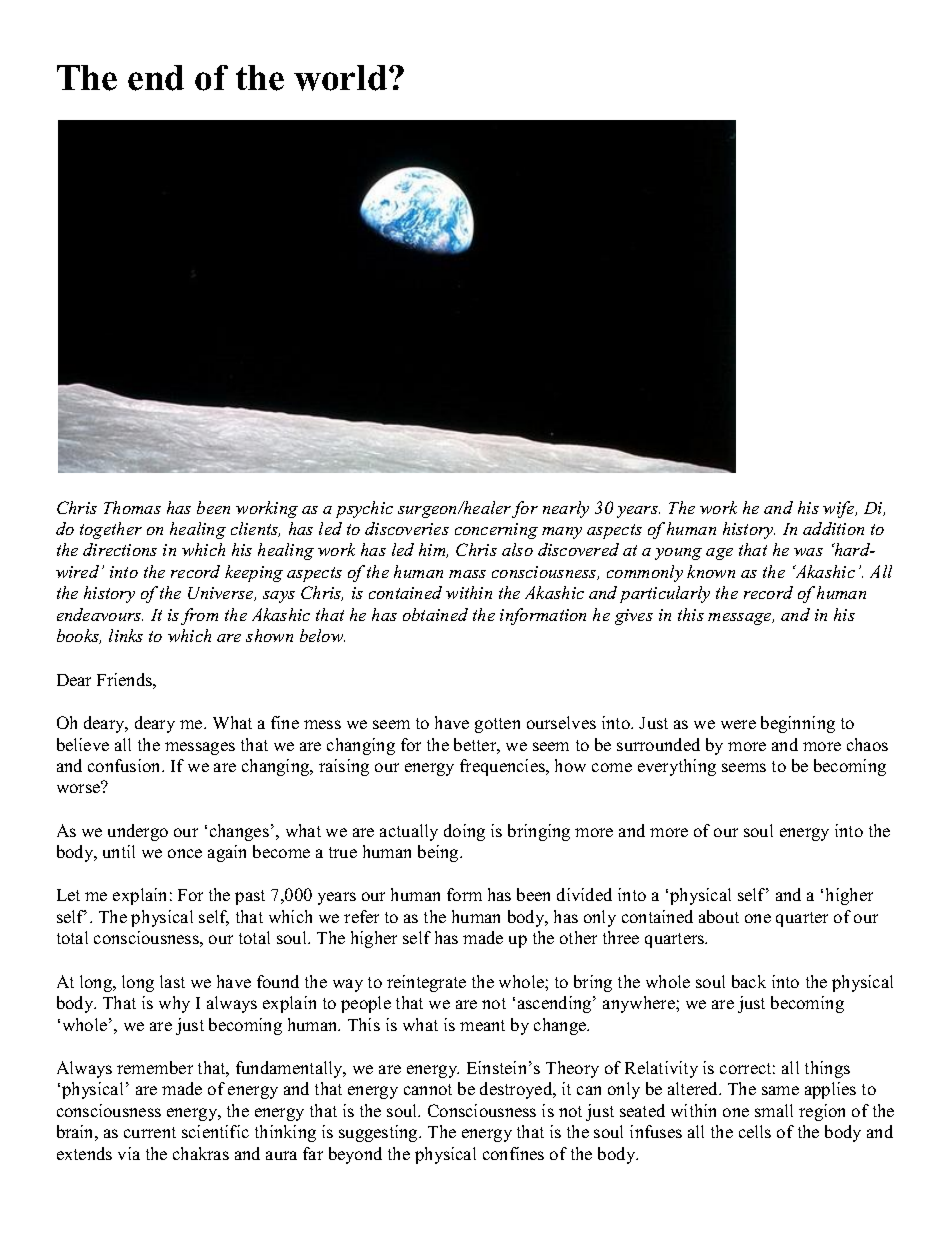 Image resolution: width=952 pixels, height=1233 pixels. I want to click on nearly, so click(566, 509).
